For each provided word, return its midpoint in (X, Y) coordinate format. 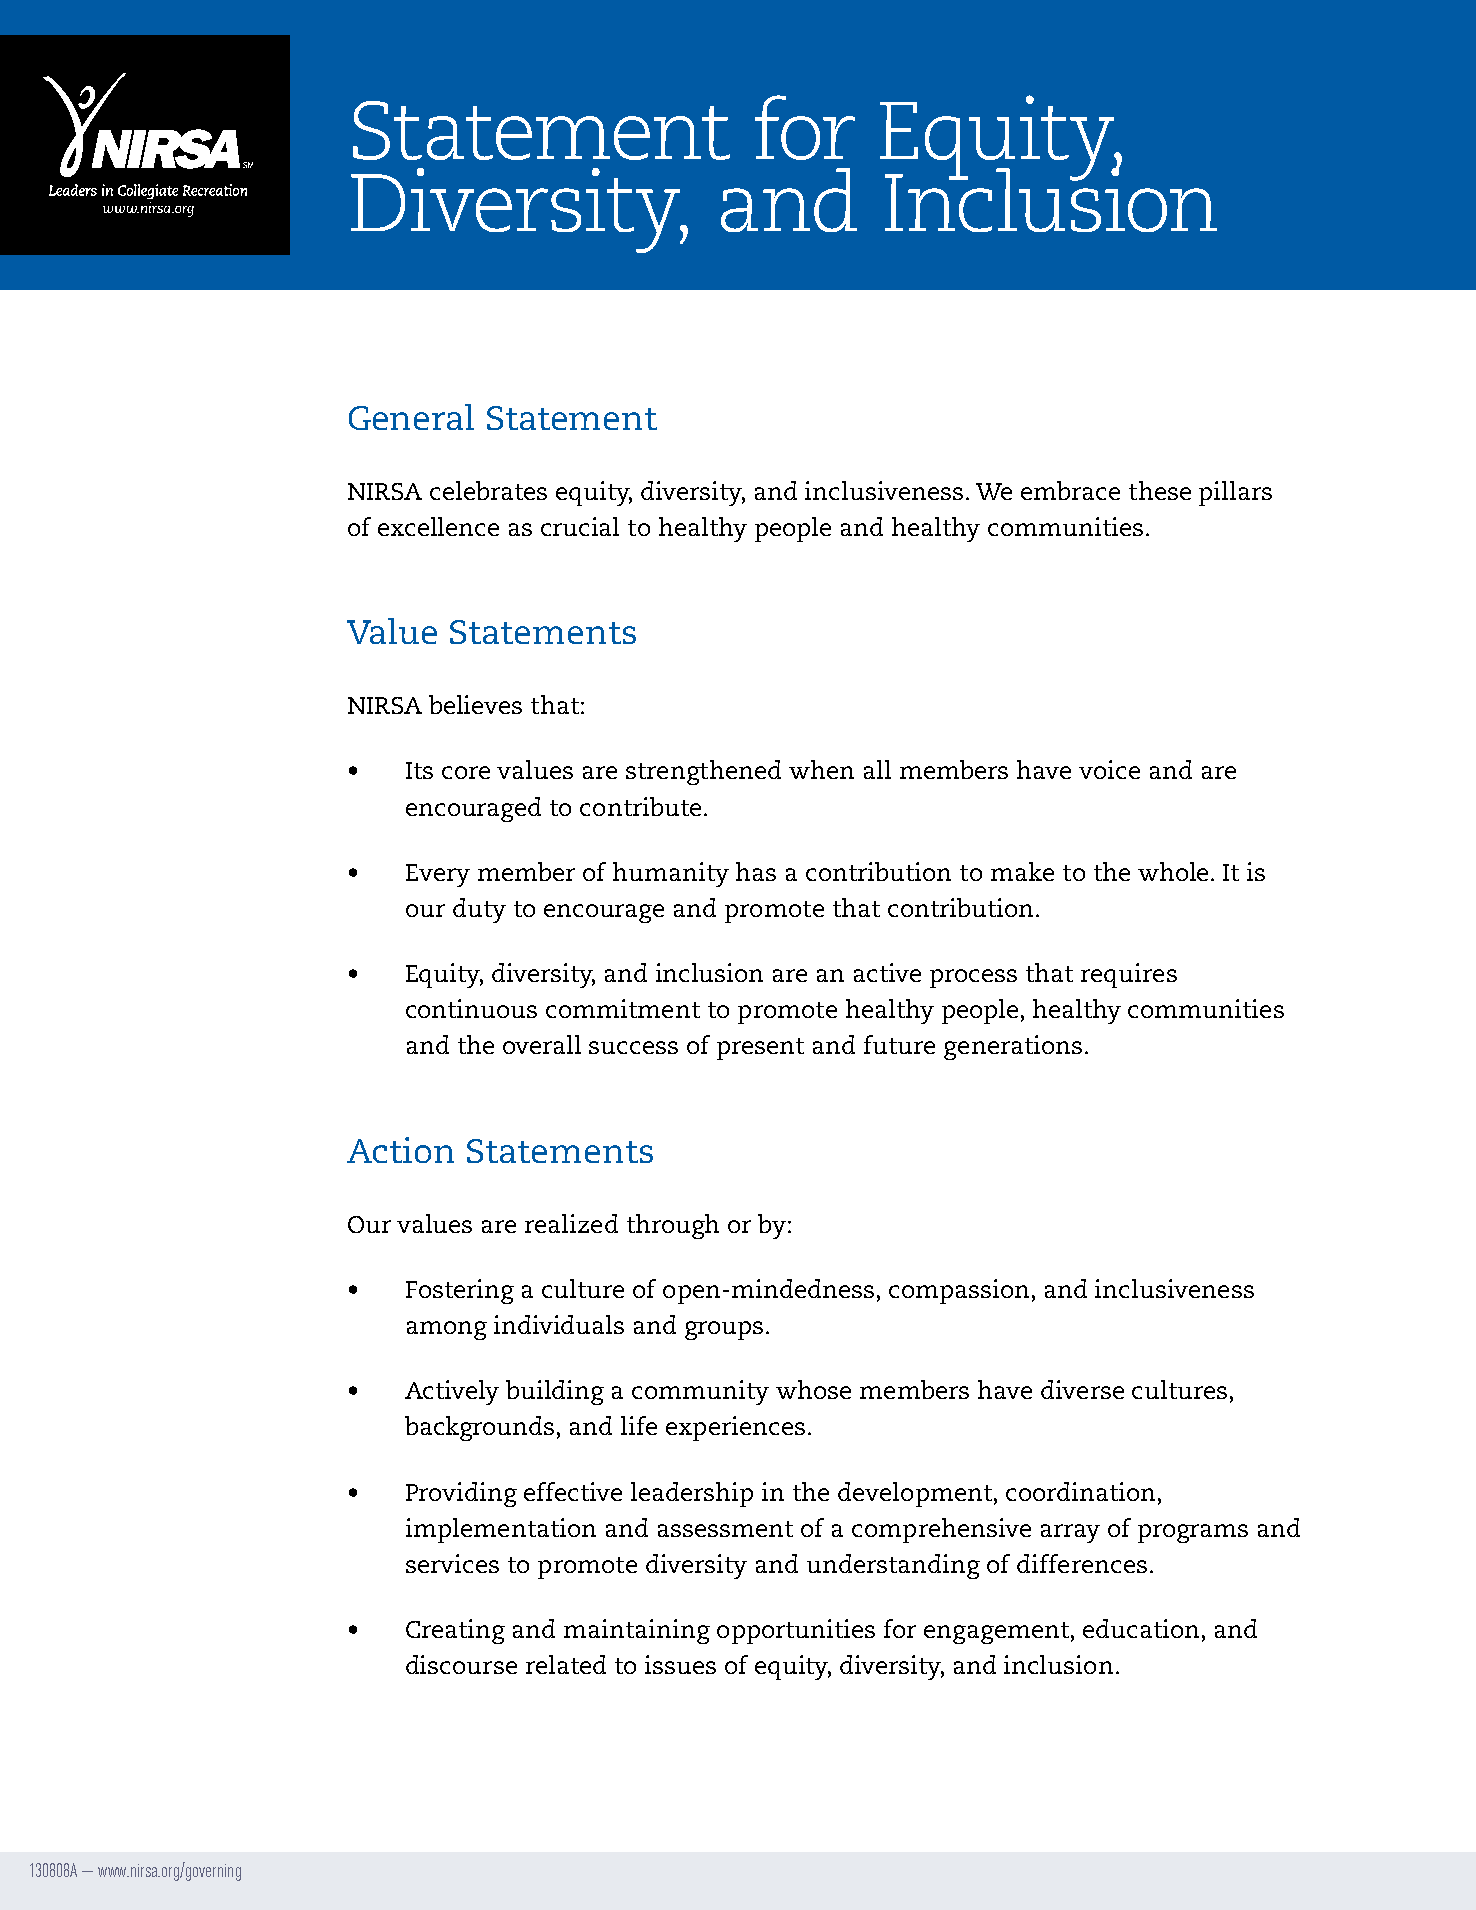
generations (1013, 1047)
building (555, 1392)
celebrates (488, 490)
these (1160, 490)
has (756, 871)
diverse (1082, 1389)
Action (400, 1150)
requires (1129, 975)
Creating (455, 1631)
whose (813, 1389)
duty (479, 910)
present (760, 1049)
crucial (580, 526)
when (821, 769)
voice (1109, 769)
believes (475, 704)
